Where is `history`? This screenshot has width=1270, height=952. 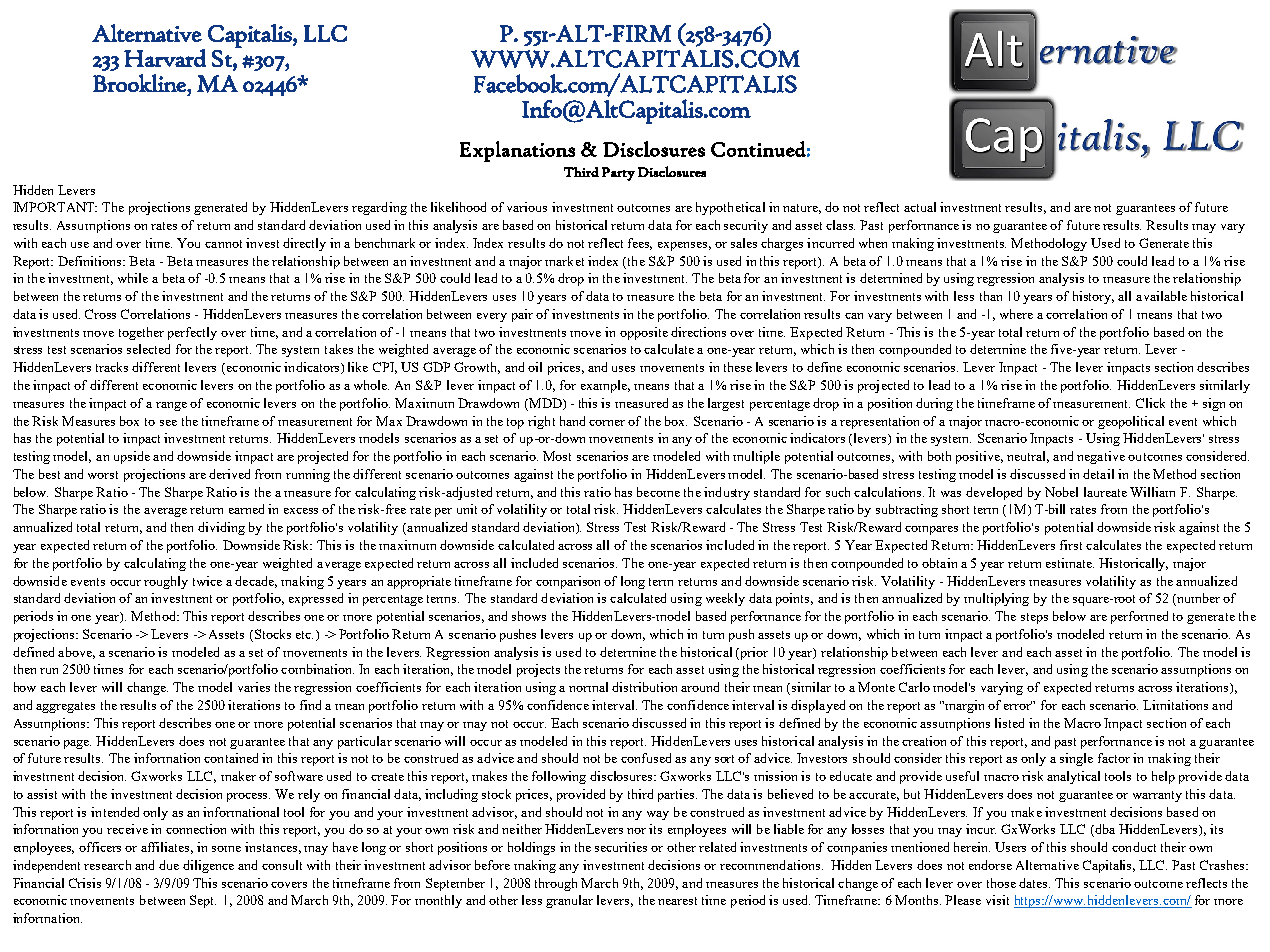
history is located at coordinates (1093, 297).
